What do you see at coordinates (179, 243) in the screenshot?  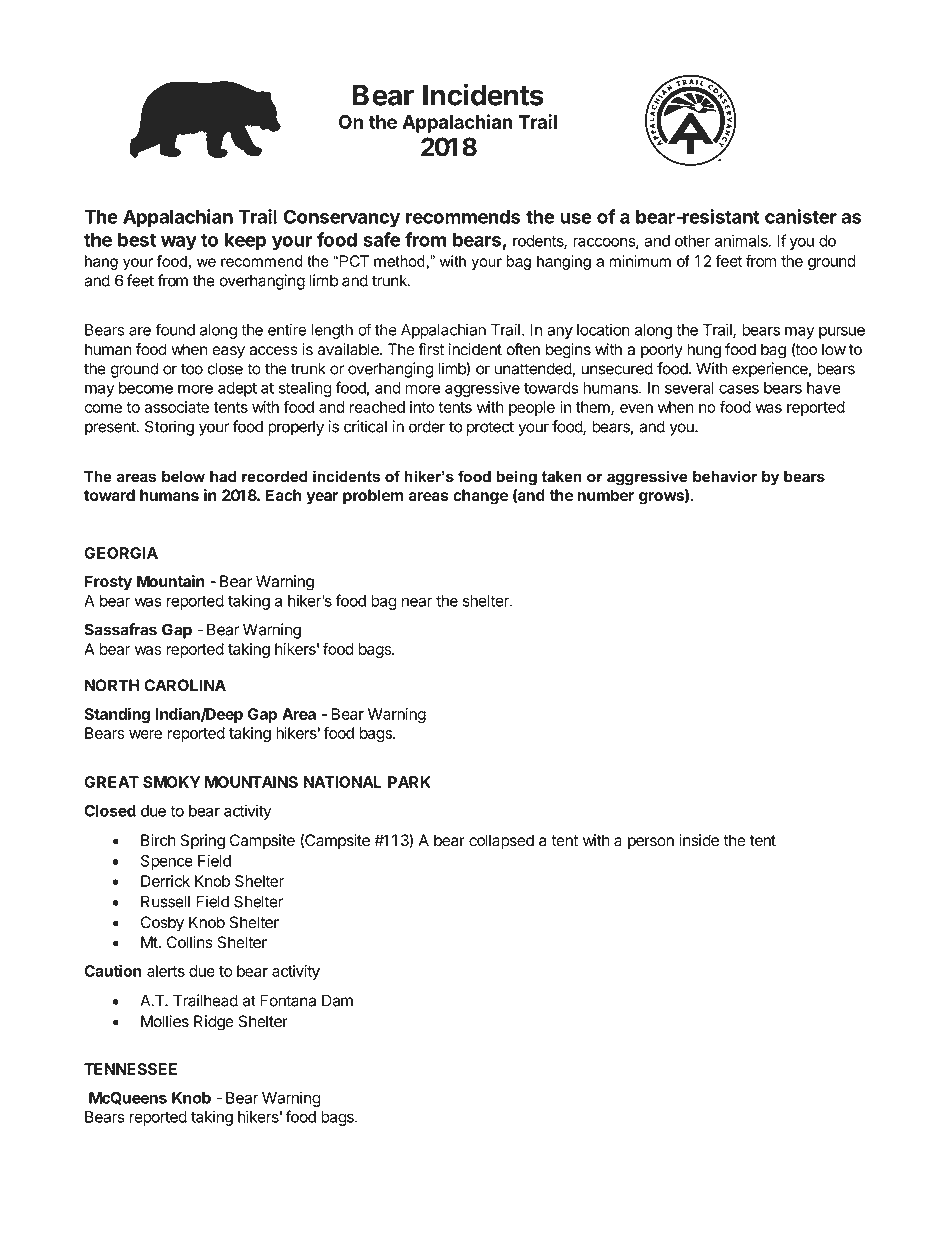 I see `way` at bounding box center [179, 243].
